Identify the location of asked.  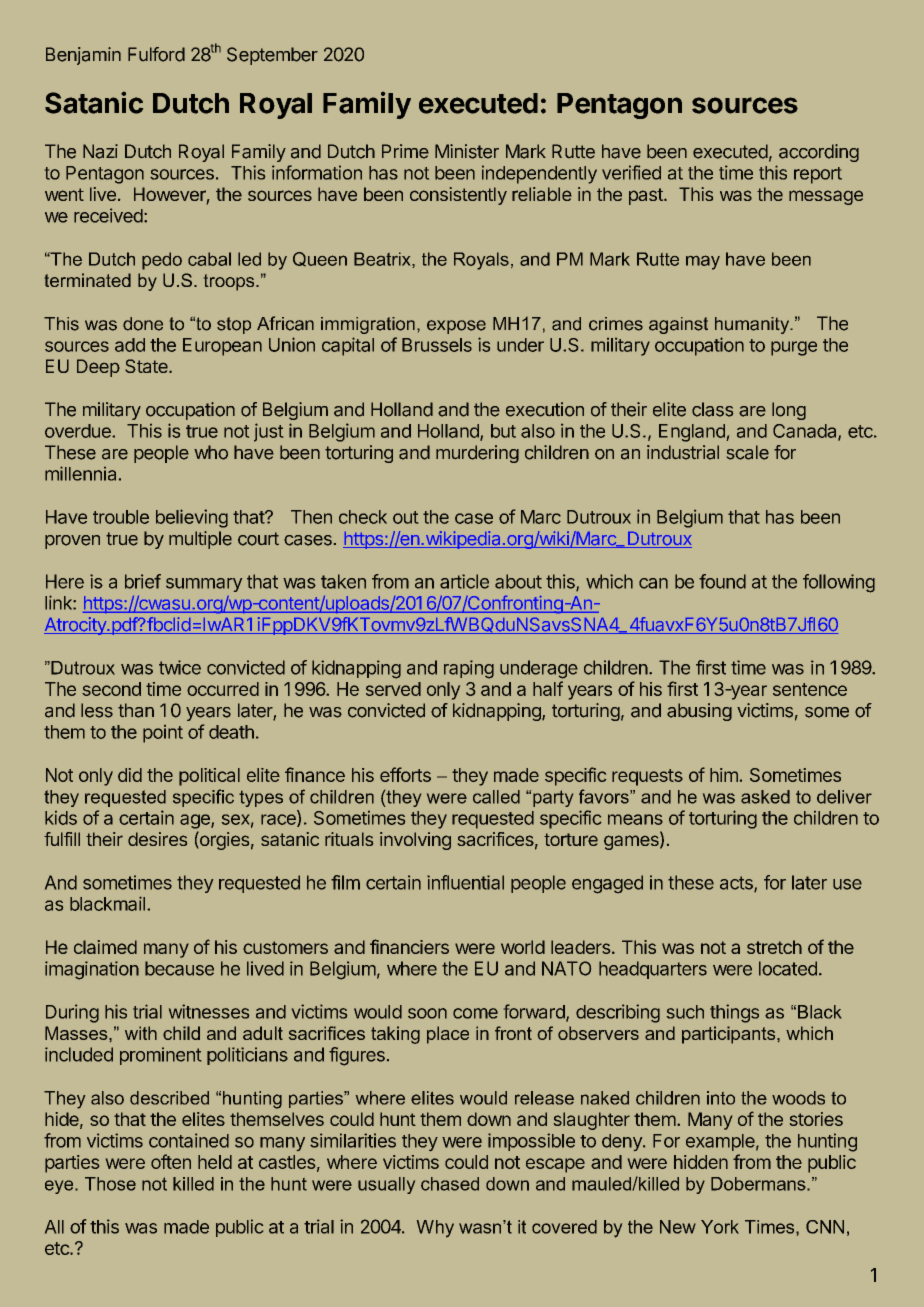
(765, 797).
